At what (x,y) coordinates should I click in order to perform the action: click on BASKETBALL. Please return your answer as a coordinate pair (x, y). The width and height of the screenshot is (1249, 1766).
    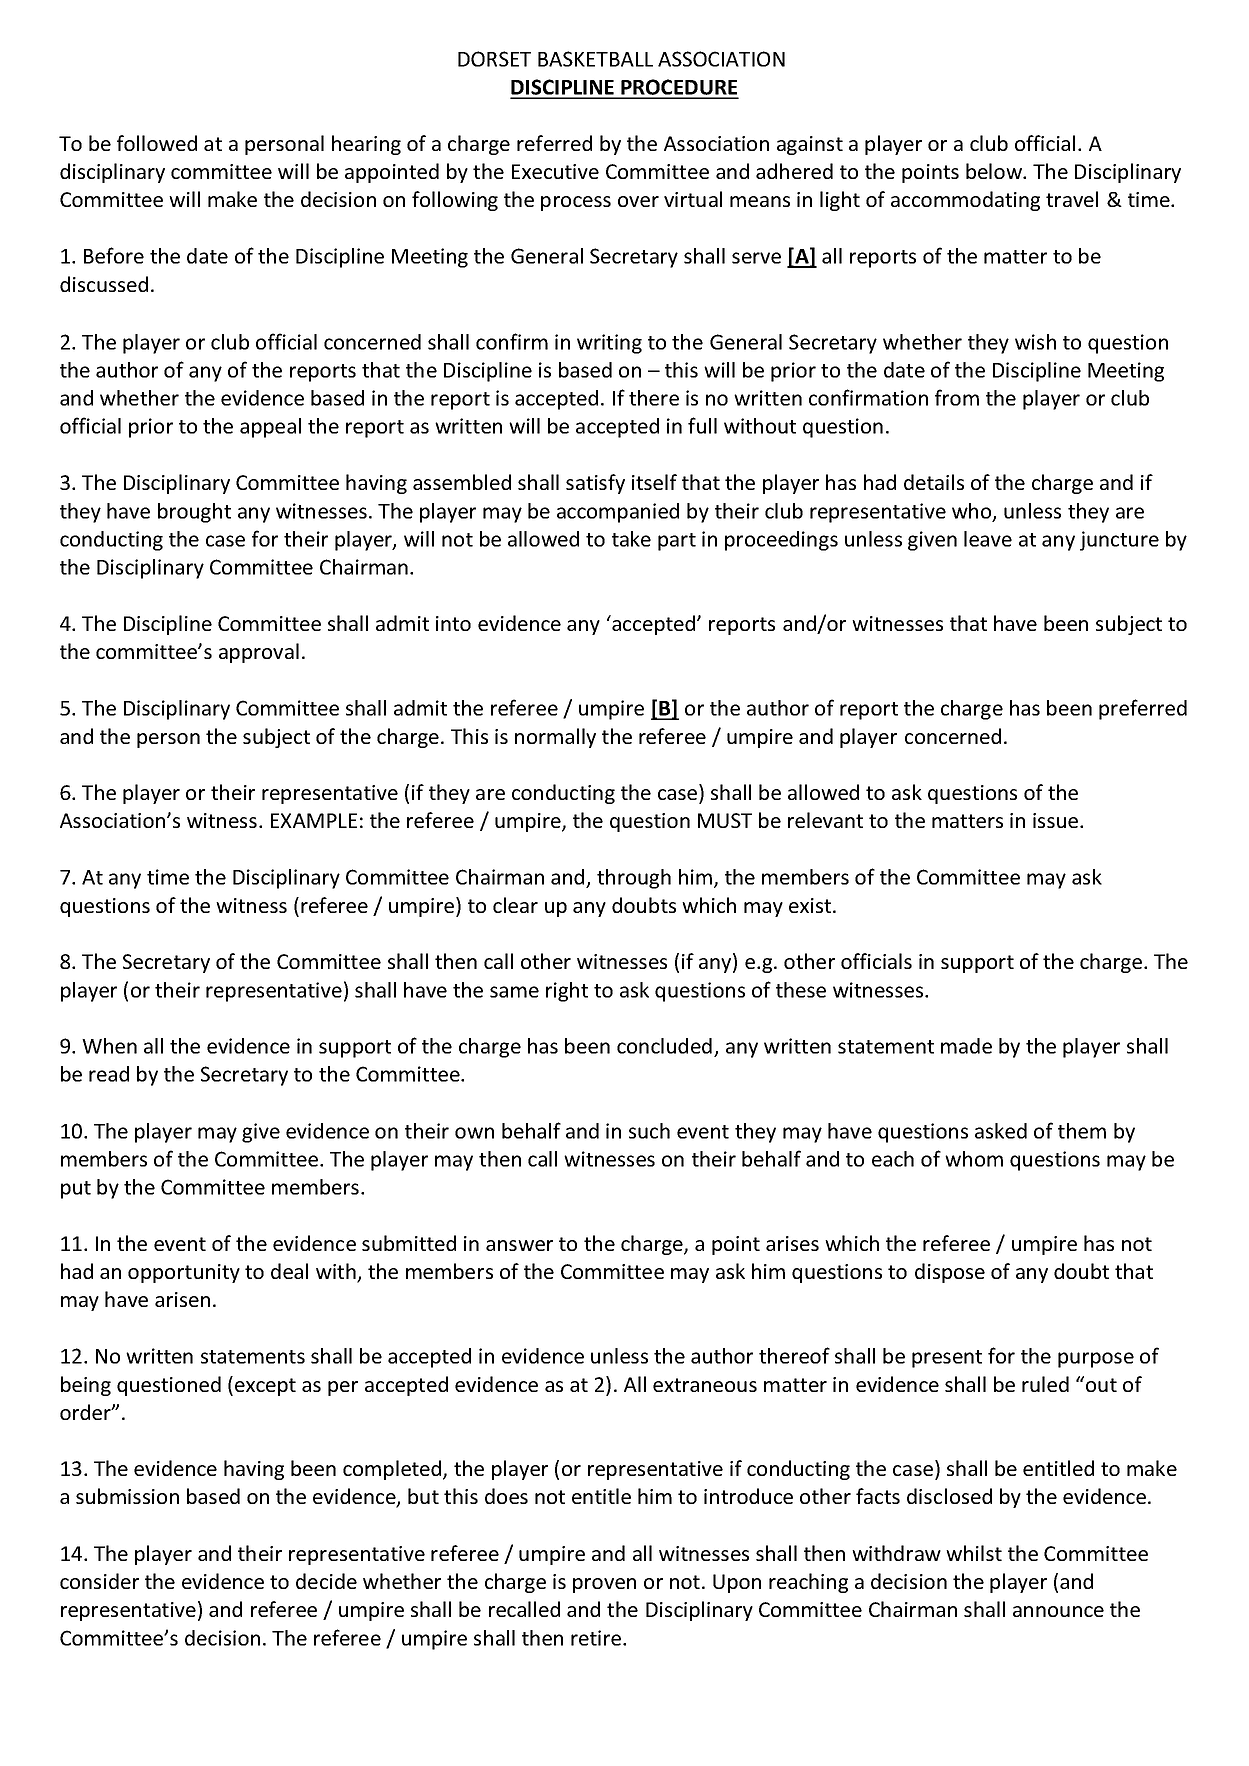
    Looking at the image, I should click on (595, 59).
